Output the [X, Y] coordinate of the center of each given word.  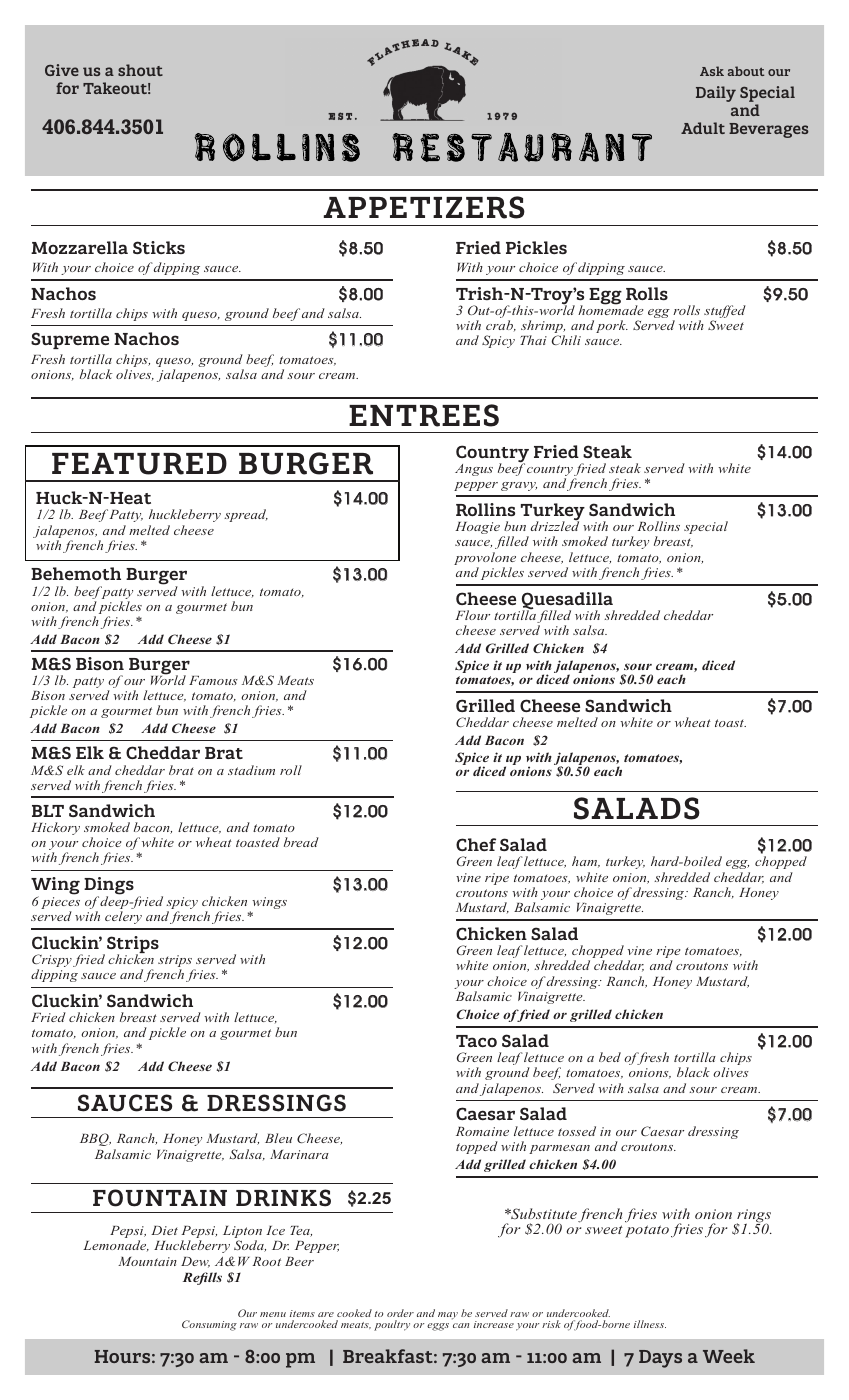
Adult [703, 128]
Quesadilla [567, 602]
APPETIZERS [424, 207]
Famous [213, 680]
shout [140, 70]
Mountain [147, 1261]
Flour [472, 615]
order [400, 1313]
